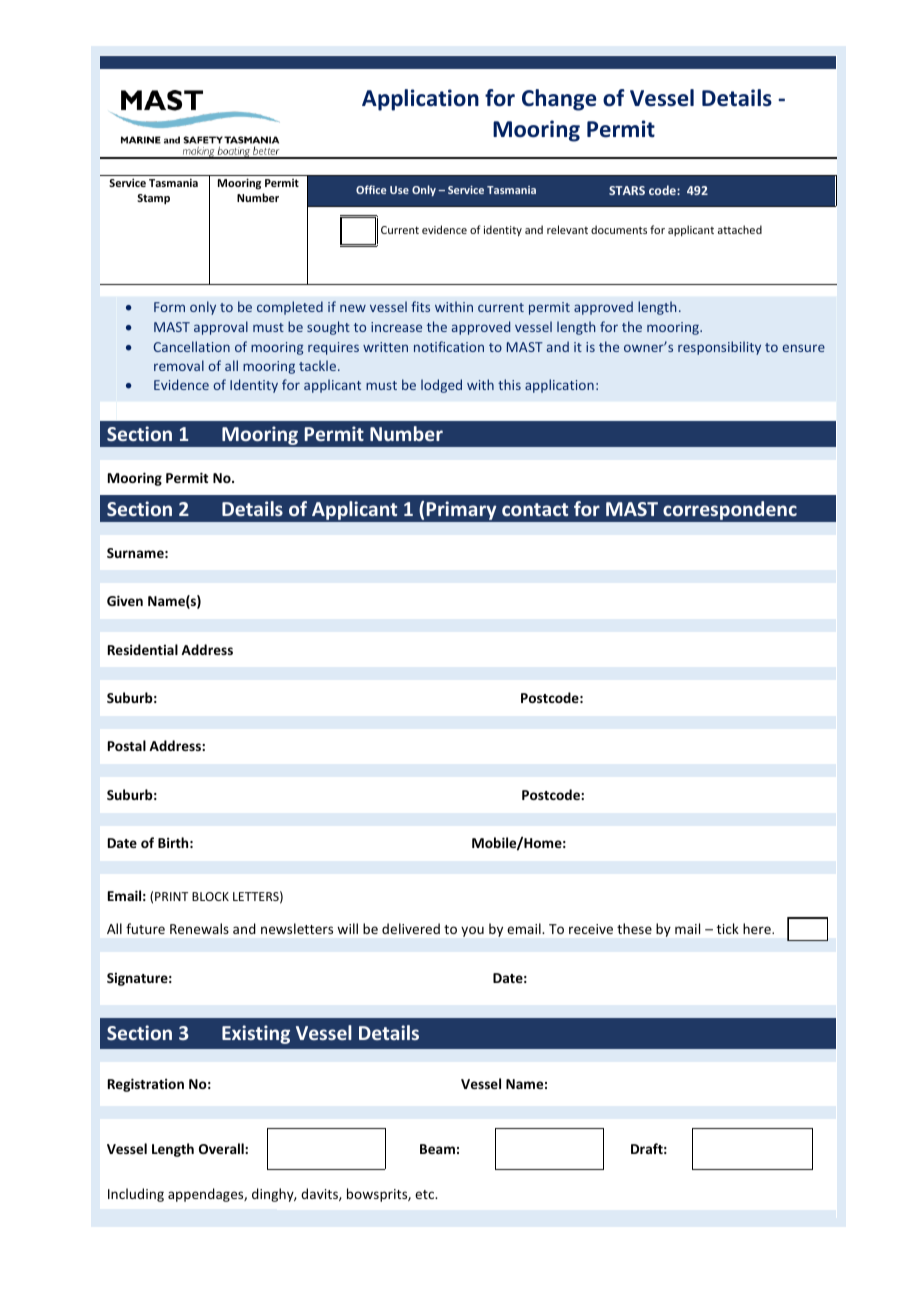 Image resolution: width=924 pixels, height=1308 pixels. I want to click on removal, so click(179, 365).
